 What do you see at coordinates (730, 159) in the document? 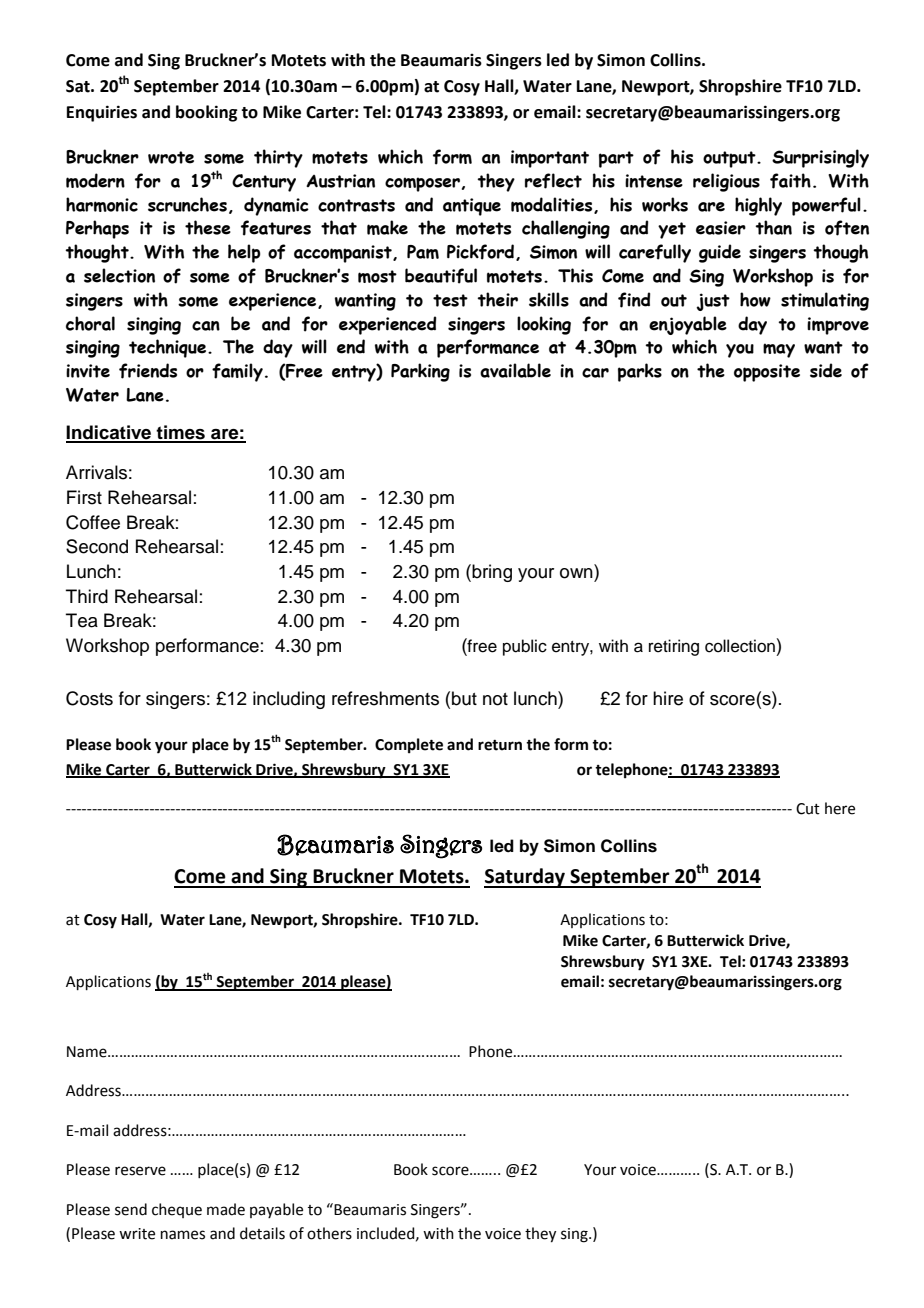
I see `output` at bounding box center [730, 159].
